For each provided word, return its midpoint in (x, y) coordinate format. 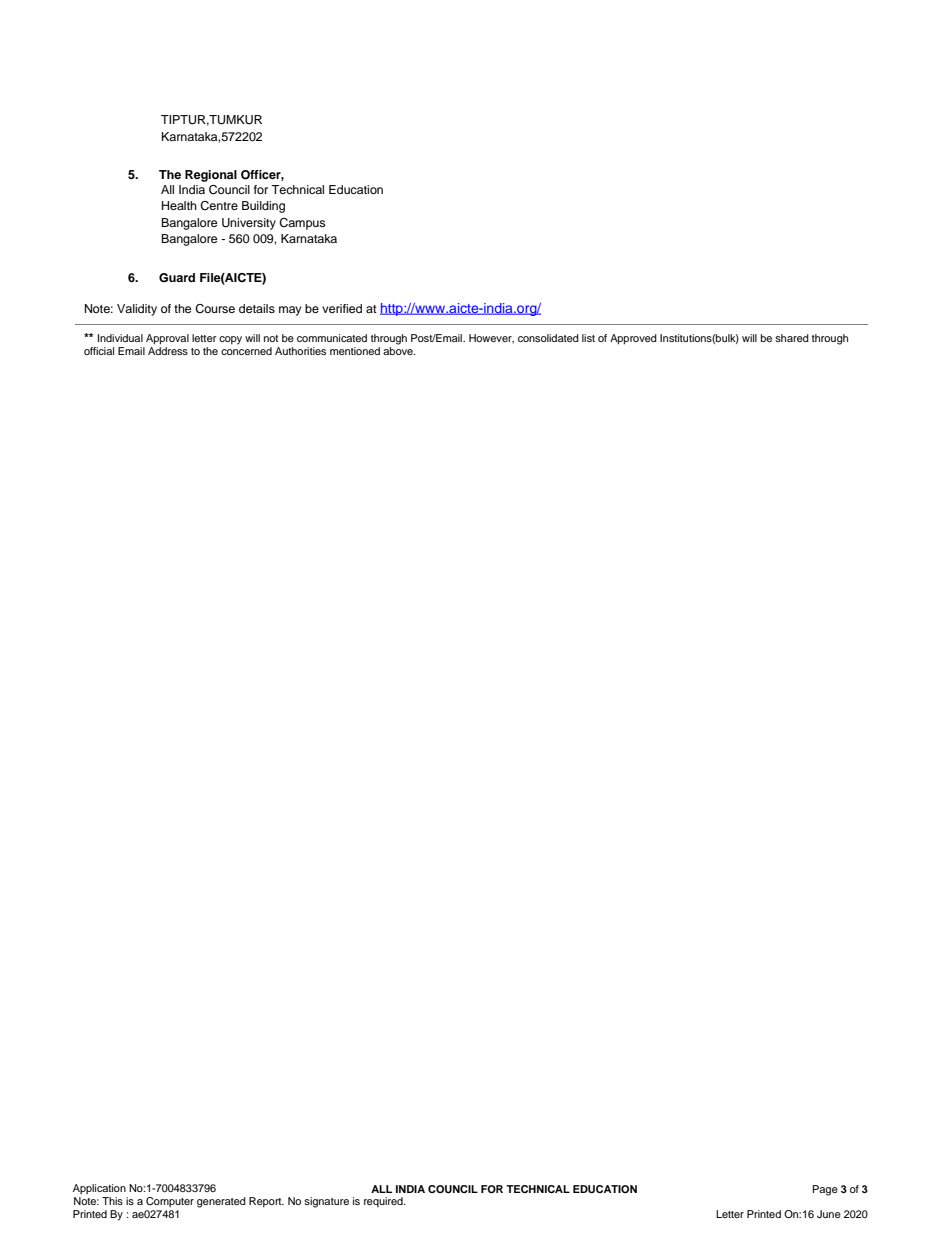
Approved (633, 339)
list (588, 338)
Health (179, 205)
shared (792, 338)
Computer (170, 1202)
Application (99, 1189)
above (399, 349)
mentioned (355, 351)
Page (825, 1190)
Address (168, 349)
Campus (302, 224)
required (384, 1202)
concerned (246, 349)
